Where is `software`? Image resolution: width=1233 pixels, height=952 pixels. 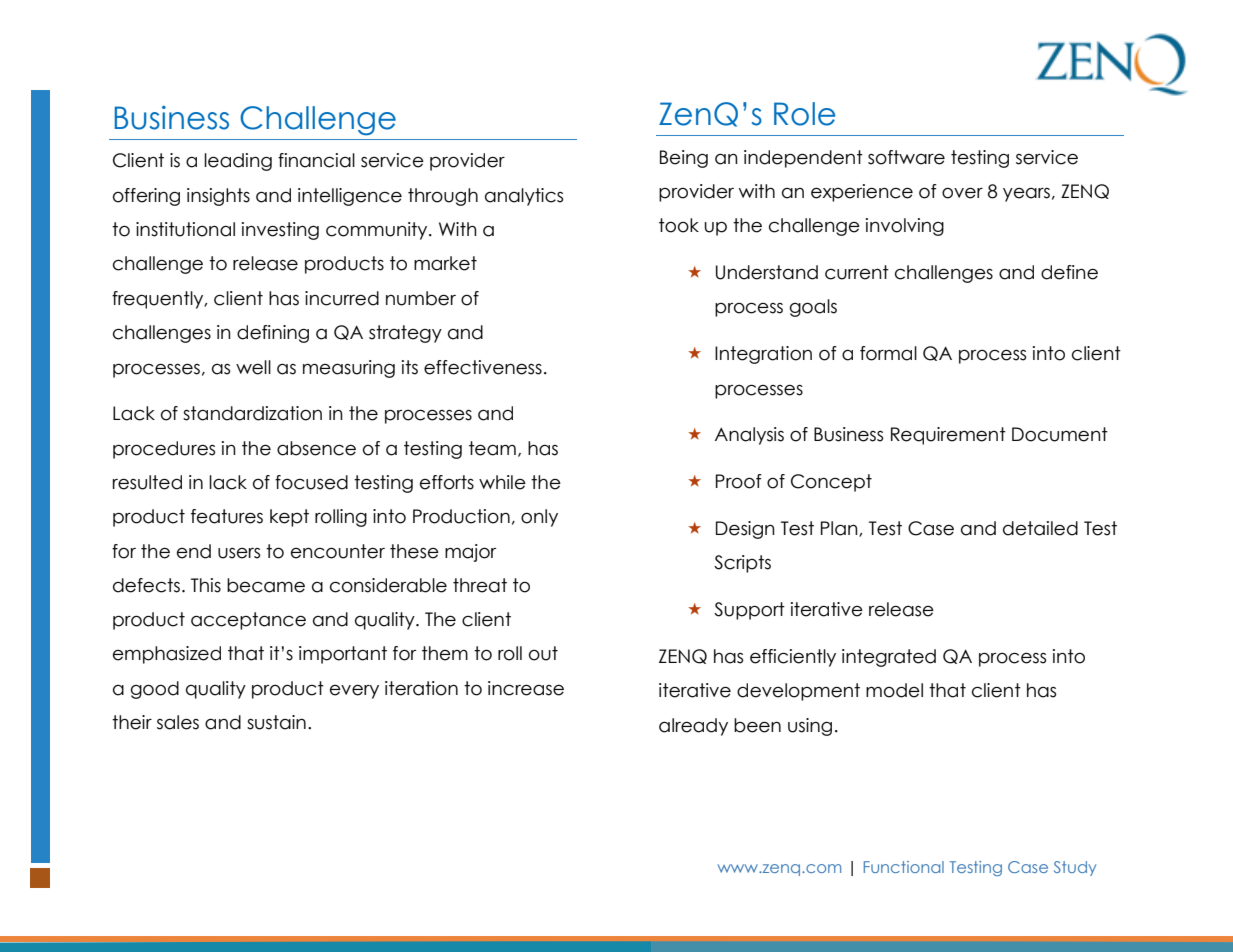
software is located at coordinates (906, 157).
